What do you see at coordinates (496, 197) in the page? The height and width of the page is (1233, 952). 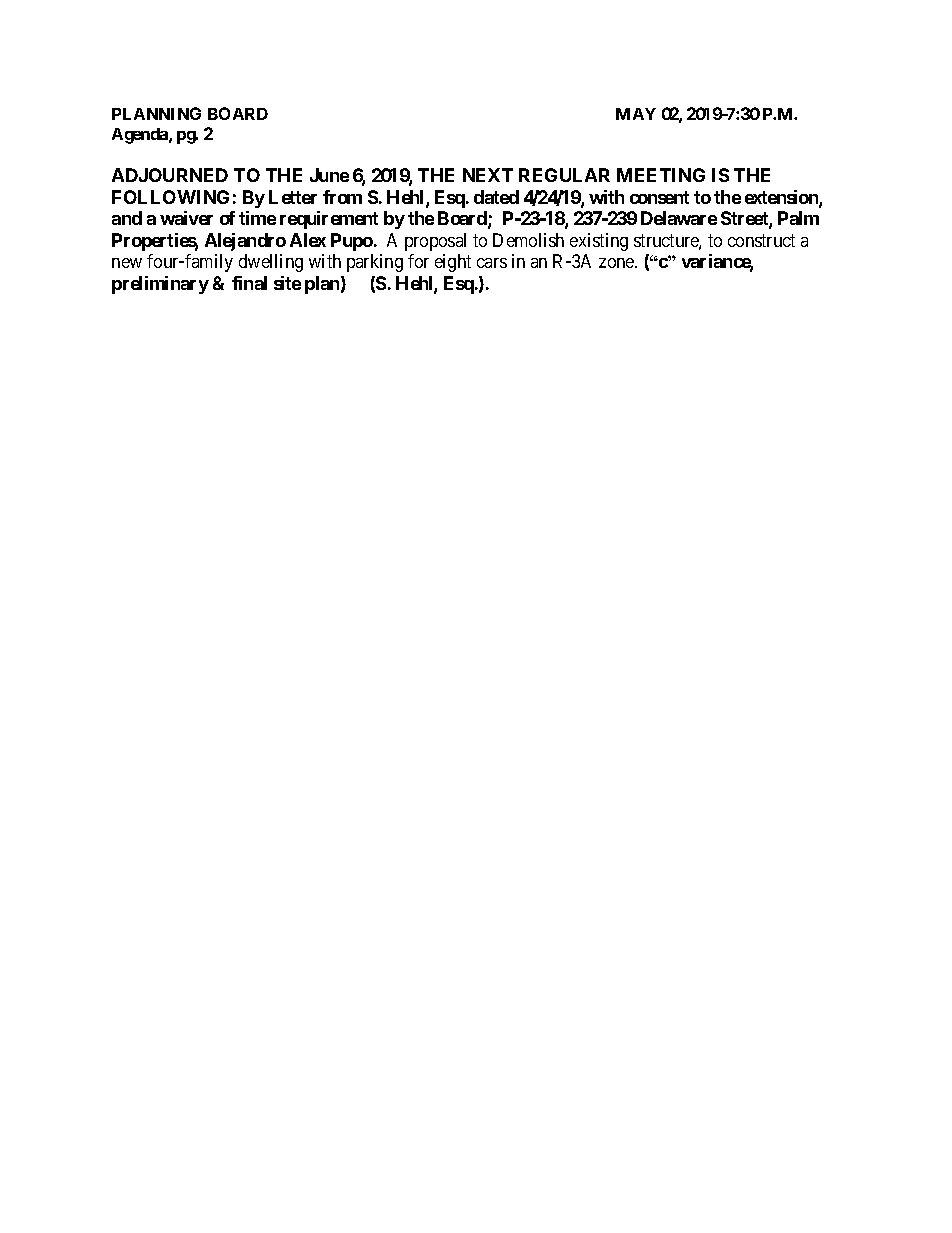 I see `dated` at bounding box center [496, 197].
